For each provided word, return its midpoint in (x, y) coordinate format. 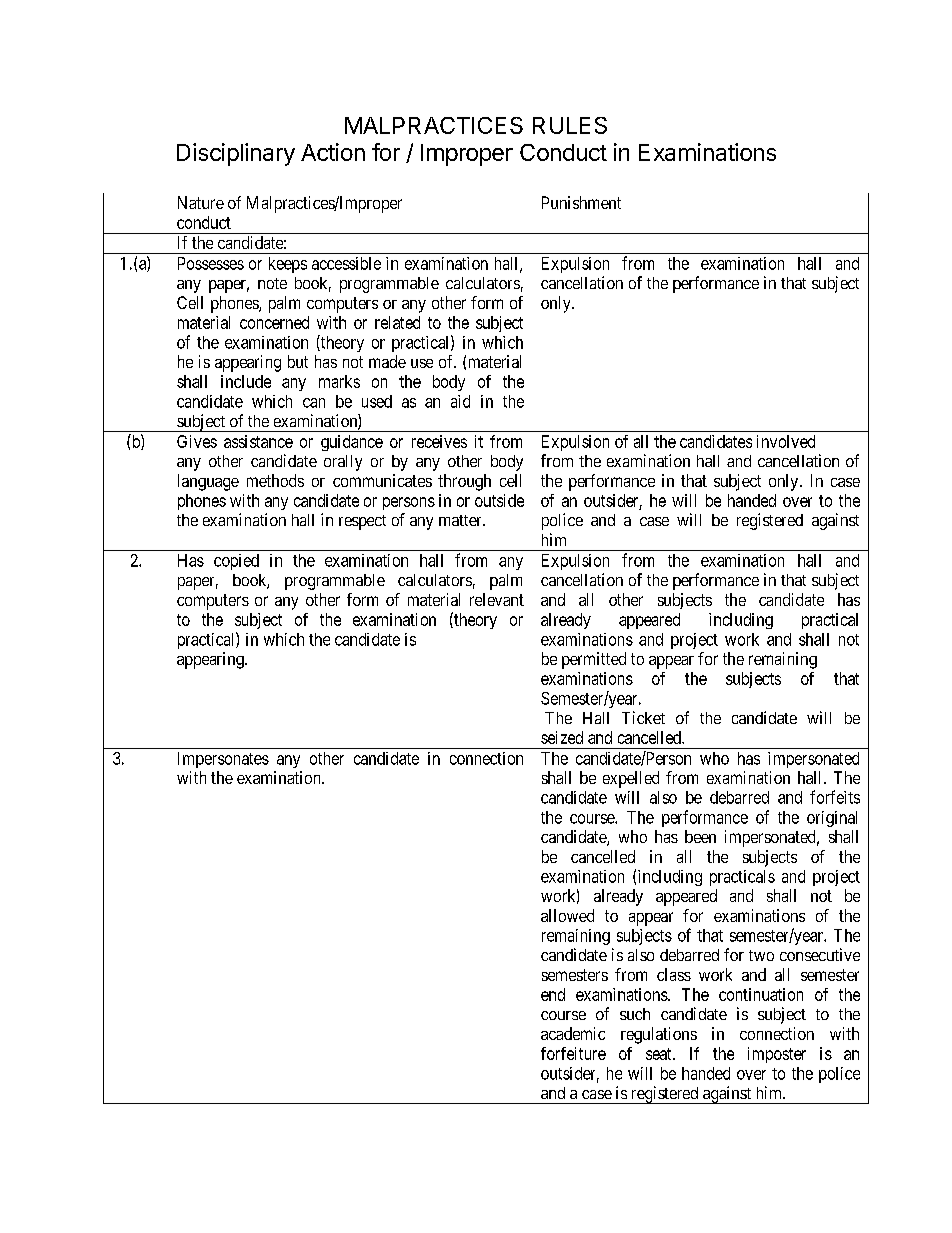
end (553, 994)
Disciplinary (236, 154)
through (464, 482)
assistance (258, 441)
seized (562, 737)
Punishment (581, 202)
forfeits (835, 797)
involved (786, 441)
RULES (570, 125)
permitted (594, 660)
